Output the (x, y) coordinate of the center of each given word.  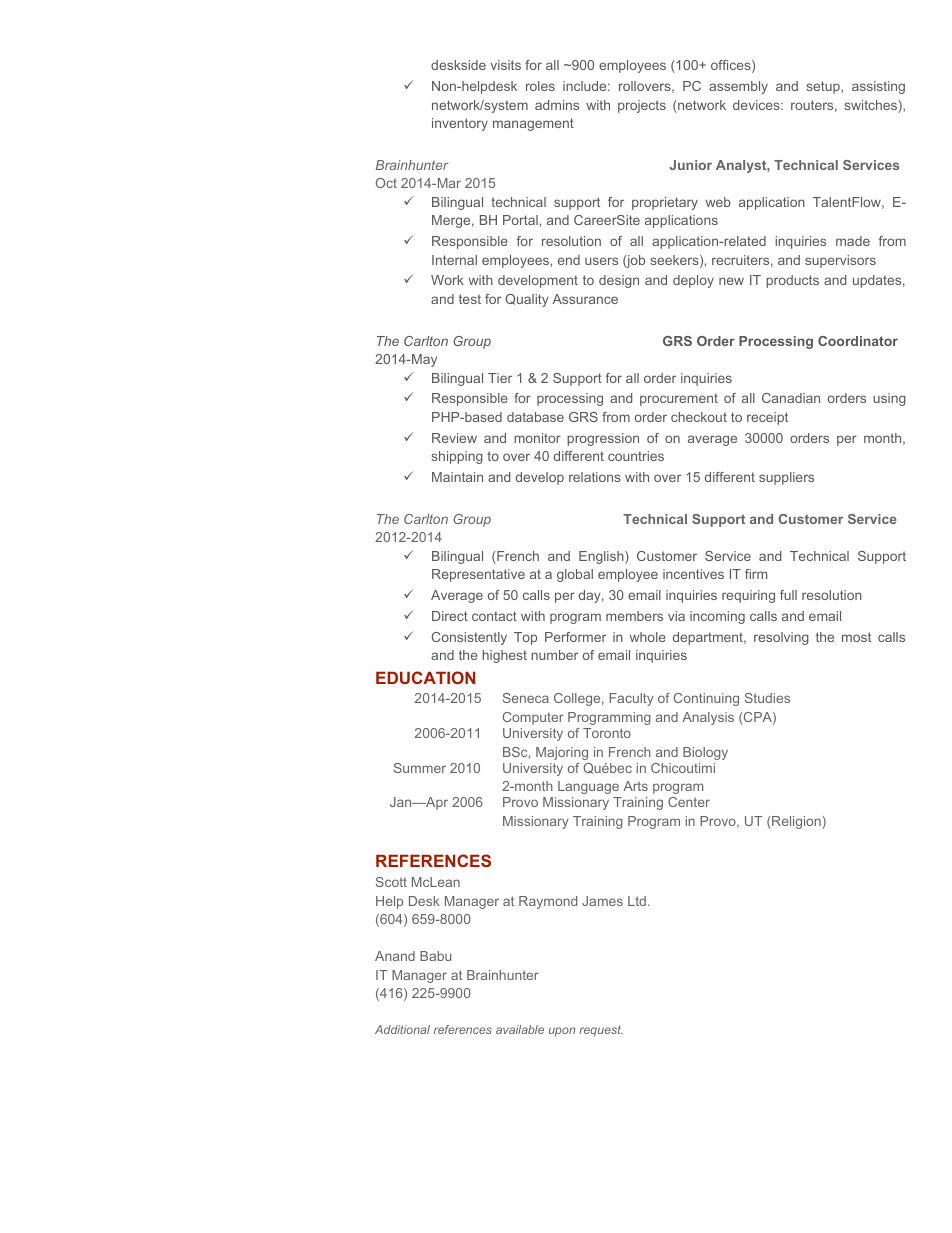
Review (454, 438)
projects (642, 106)
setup (824, 87)
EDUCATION (425, 677)
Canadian (791, 398)
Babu (435, 956)
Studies (767, 698)
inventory (460, 124)
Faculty (631, 699)
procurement (679, 400)
